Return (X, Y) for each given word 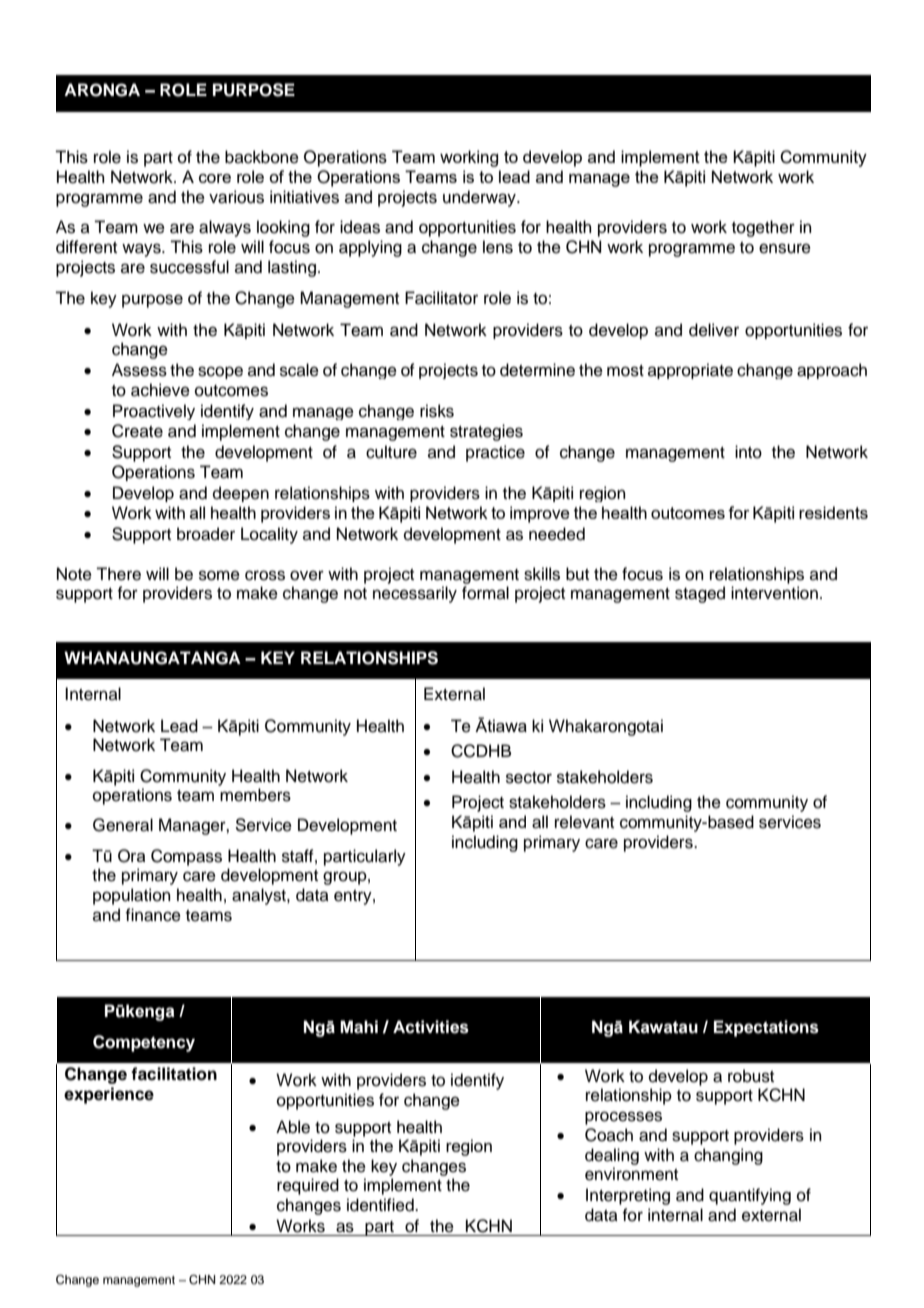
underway (480, 198)
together (763, 228)
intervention (774, 593)
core (215, 178)
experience (109, 1095)
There (118, 574)
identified (381, 1205)
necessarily (415, 594)
